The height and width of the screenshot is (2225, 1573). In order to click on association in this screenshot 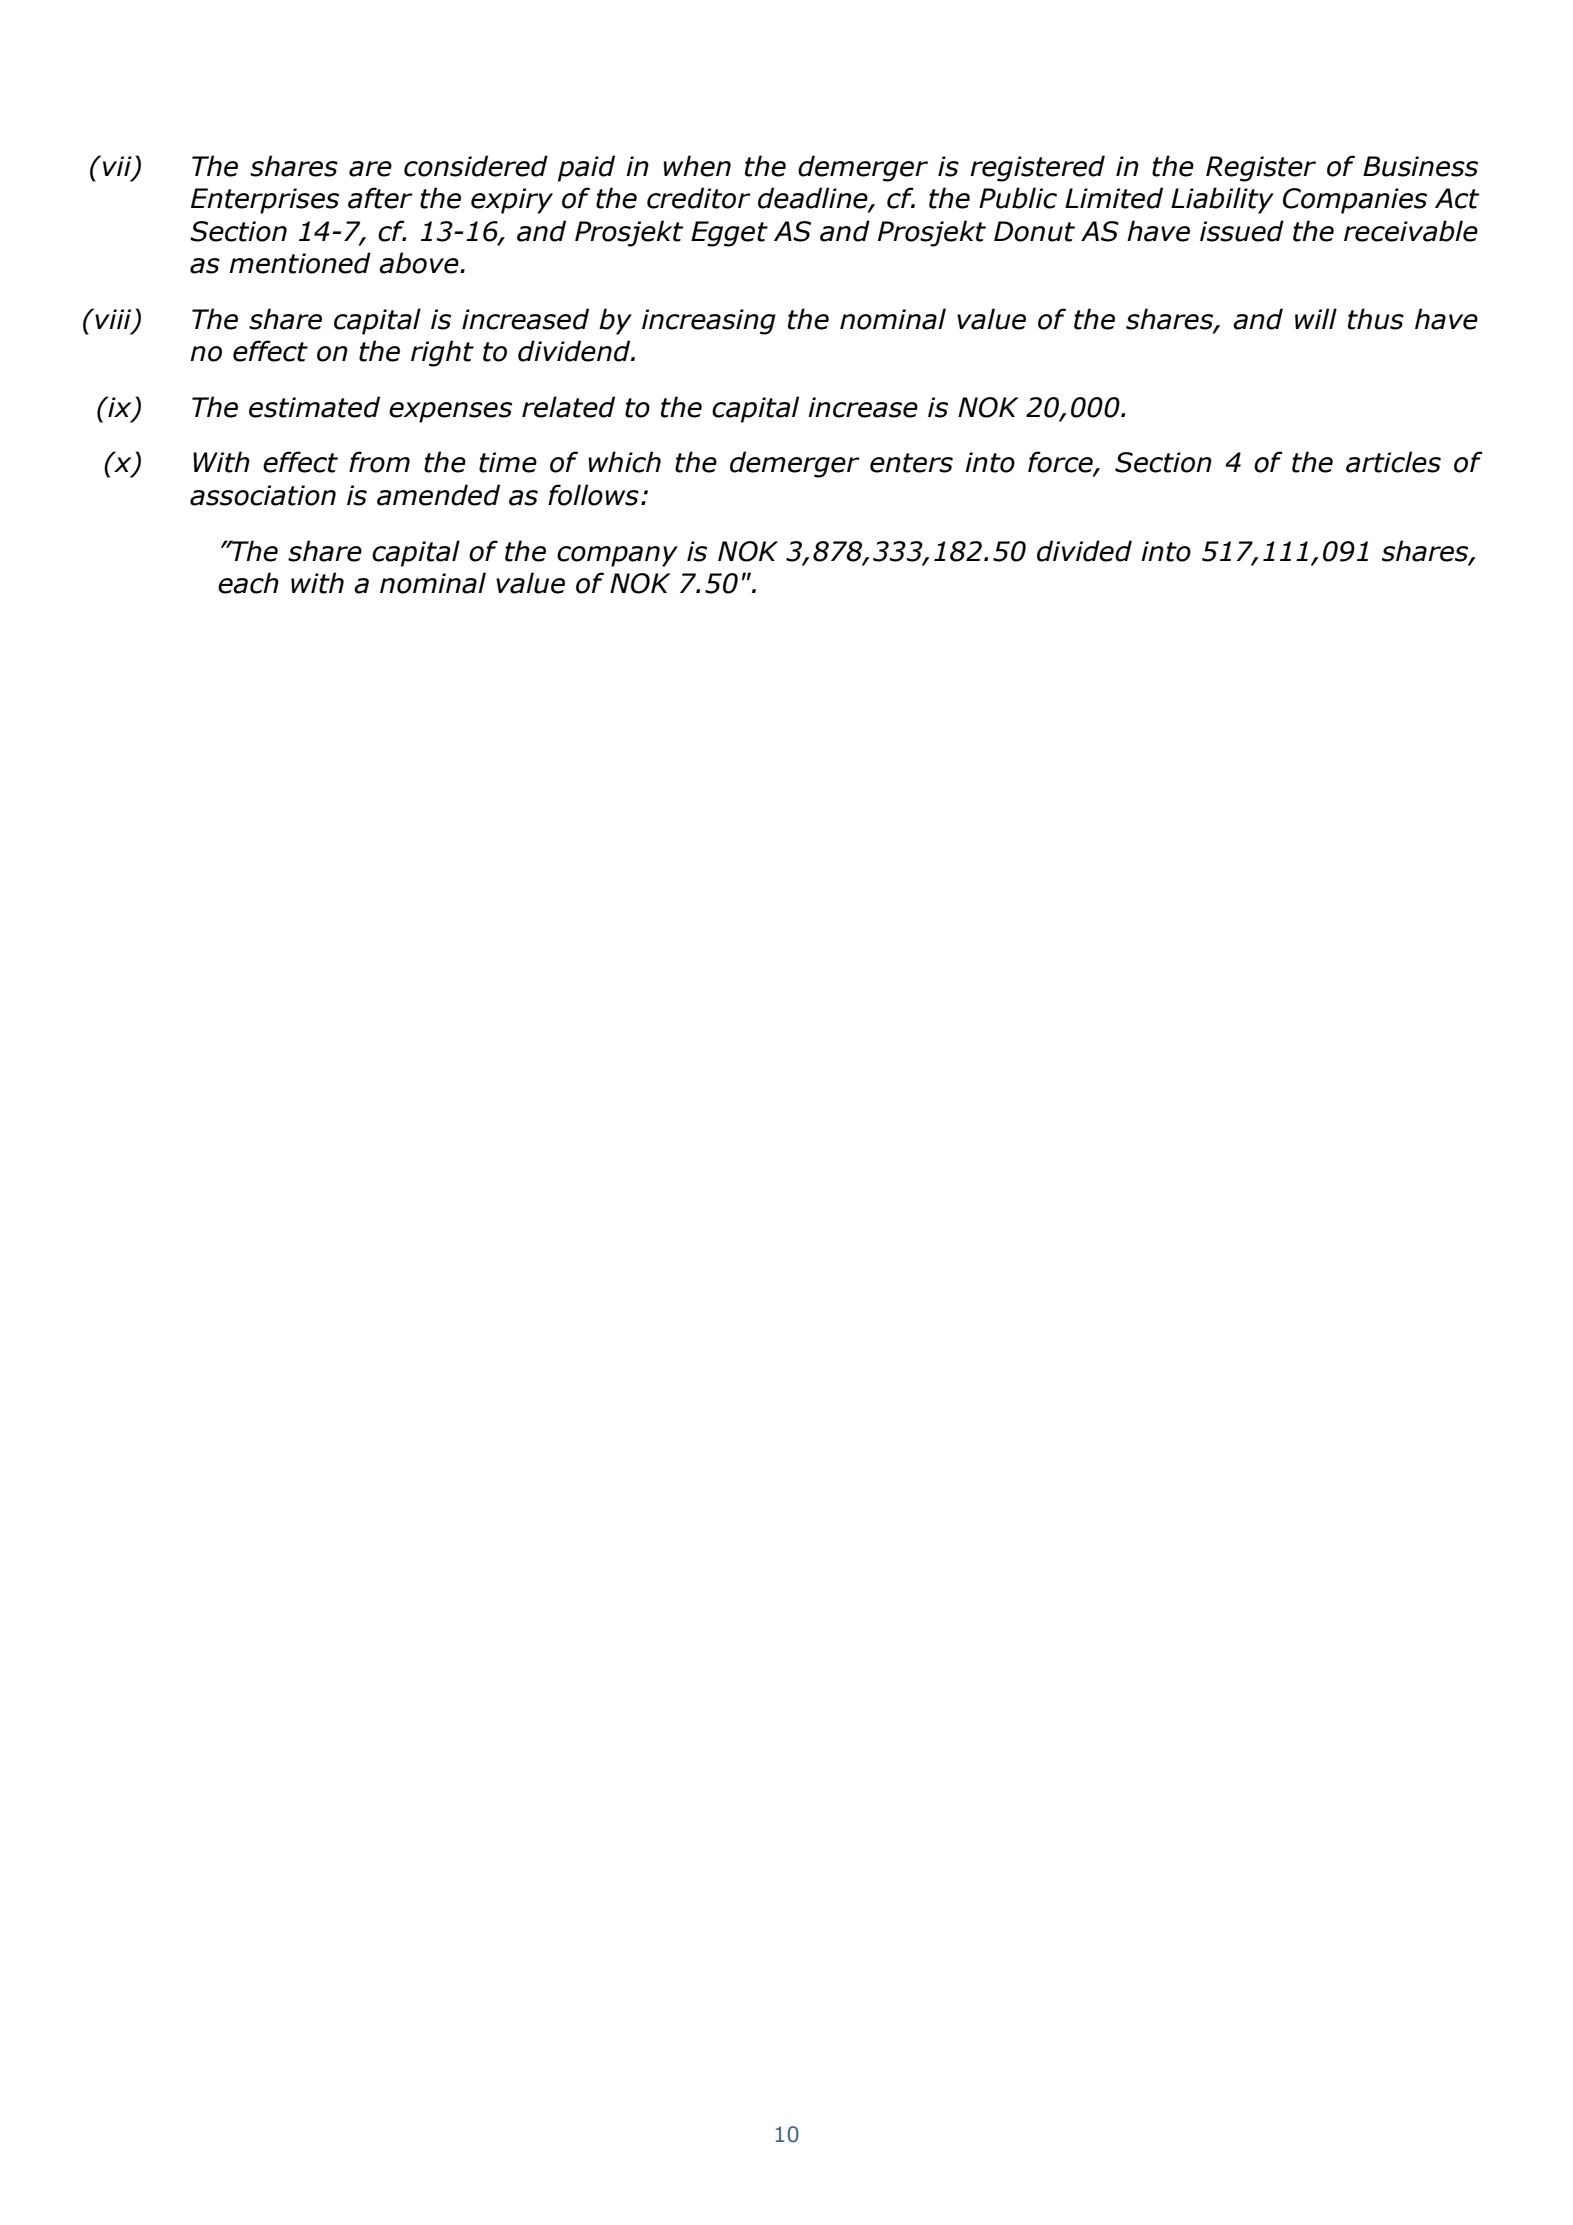, I will do `click(263, 495)`.
